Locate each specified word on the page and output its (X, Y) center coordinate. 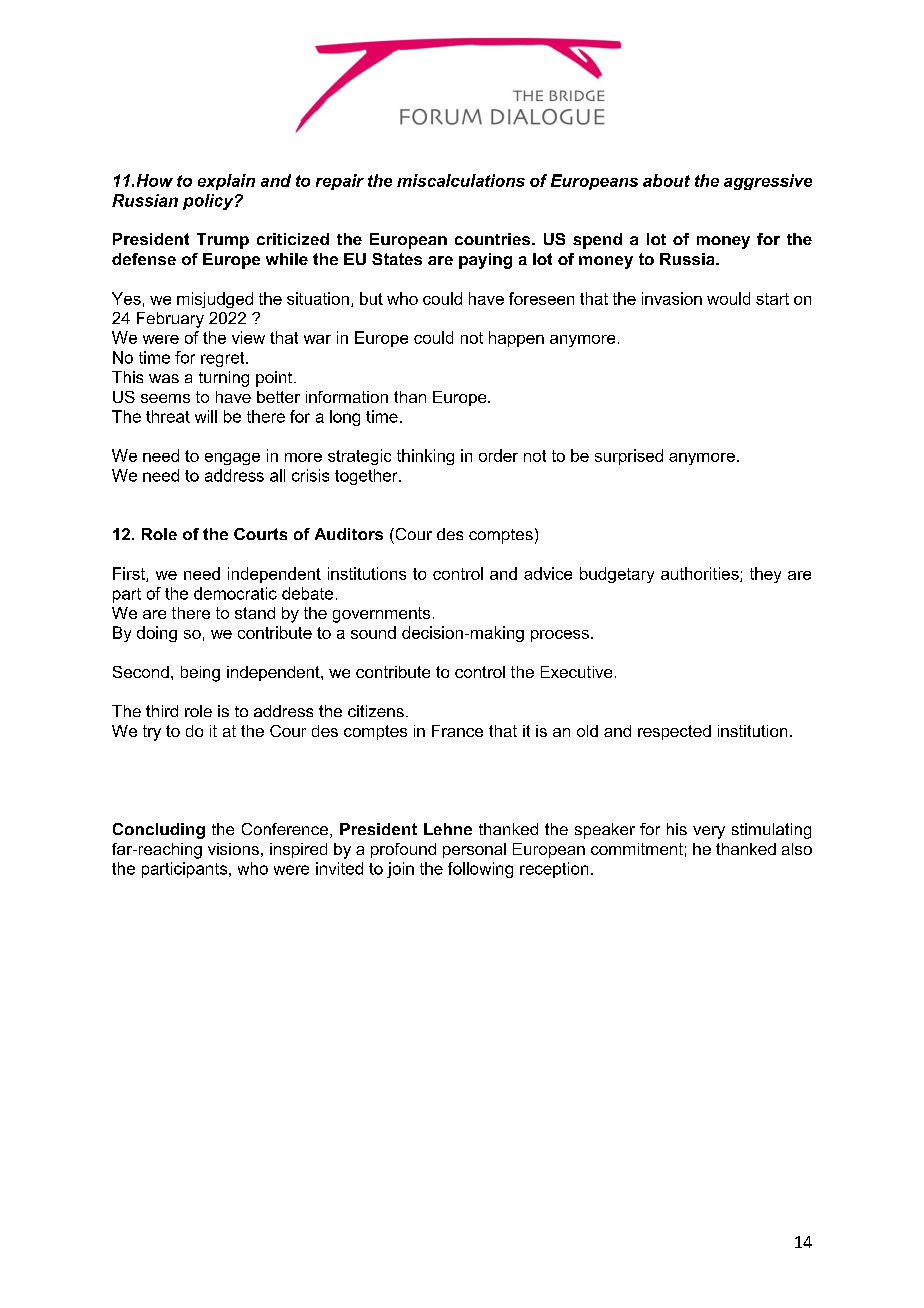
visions (233, 849)
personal (474, 850)
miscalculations (461, 180)
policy (209, 202)
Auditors (349, 534)
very (709, 832)
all (277, 475)
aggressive (768, 182)
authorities (701, 574)
